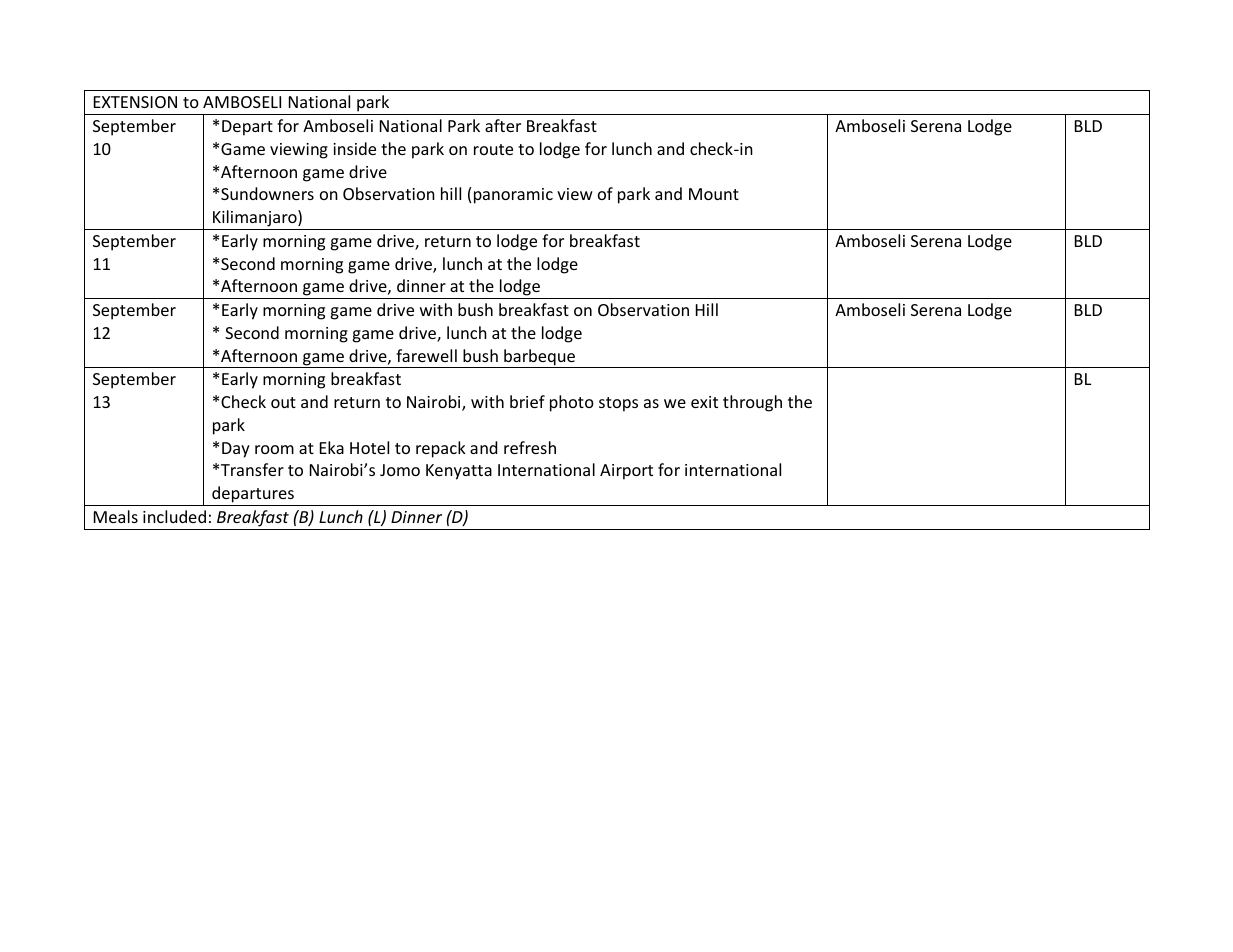 The width and height of the document is (1233, 952). What do you see at coordinates (135, 102) in the document?
I see `EXTENSION` at bounding box center [135, 102].
